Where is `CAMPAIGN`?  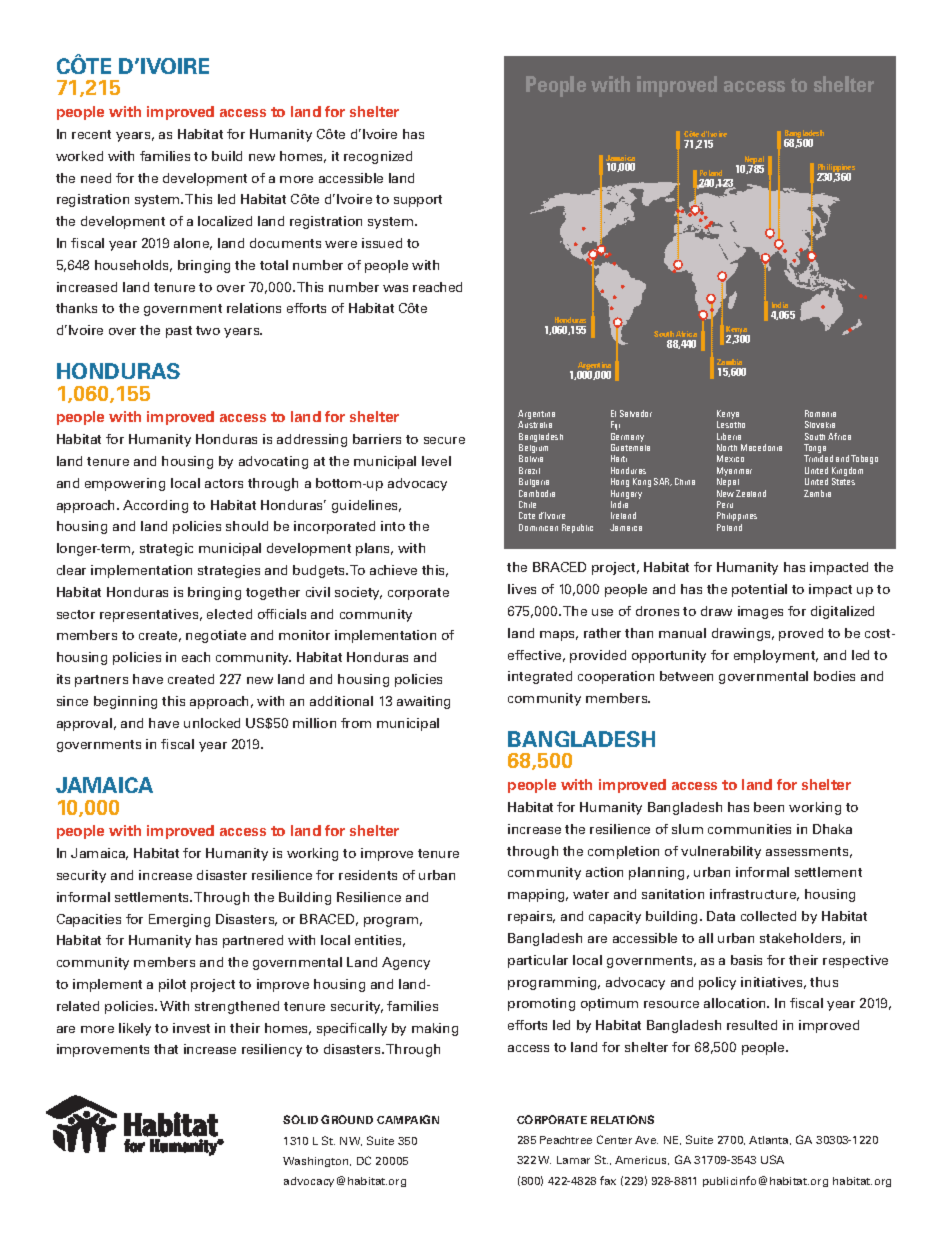
CAMPAIGN is located at coordinates (408, 1119).
